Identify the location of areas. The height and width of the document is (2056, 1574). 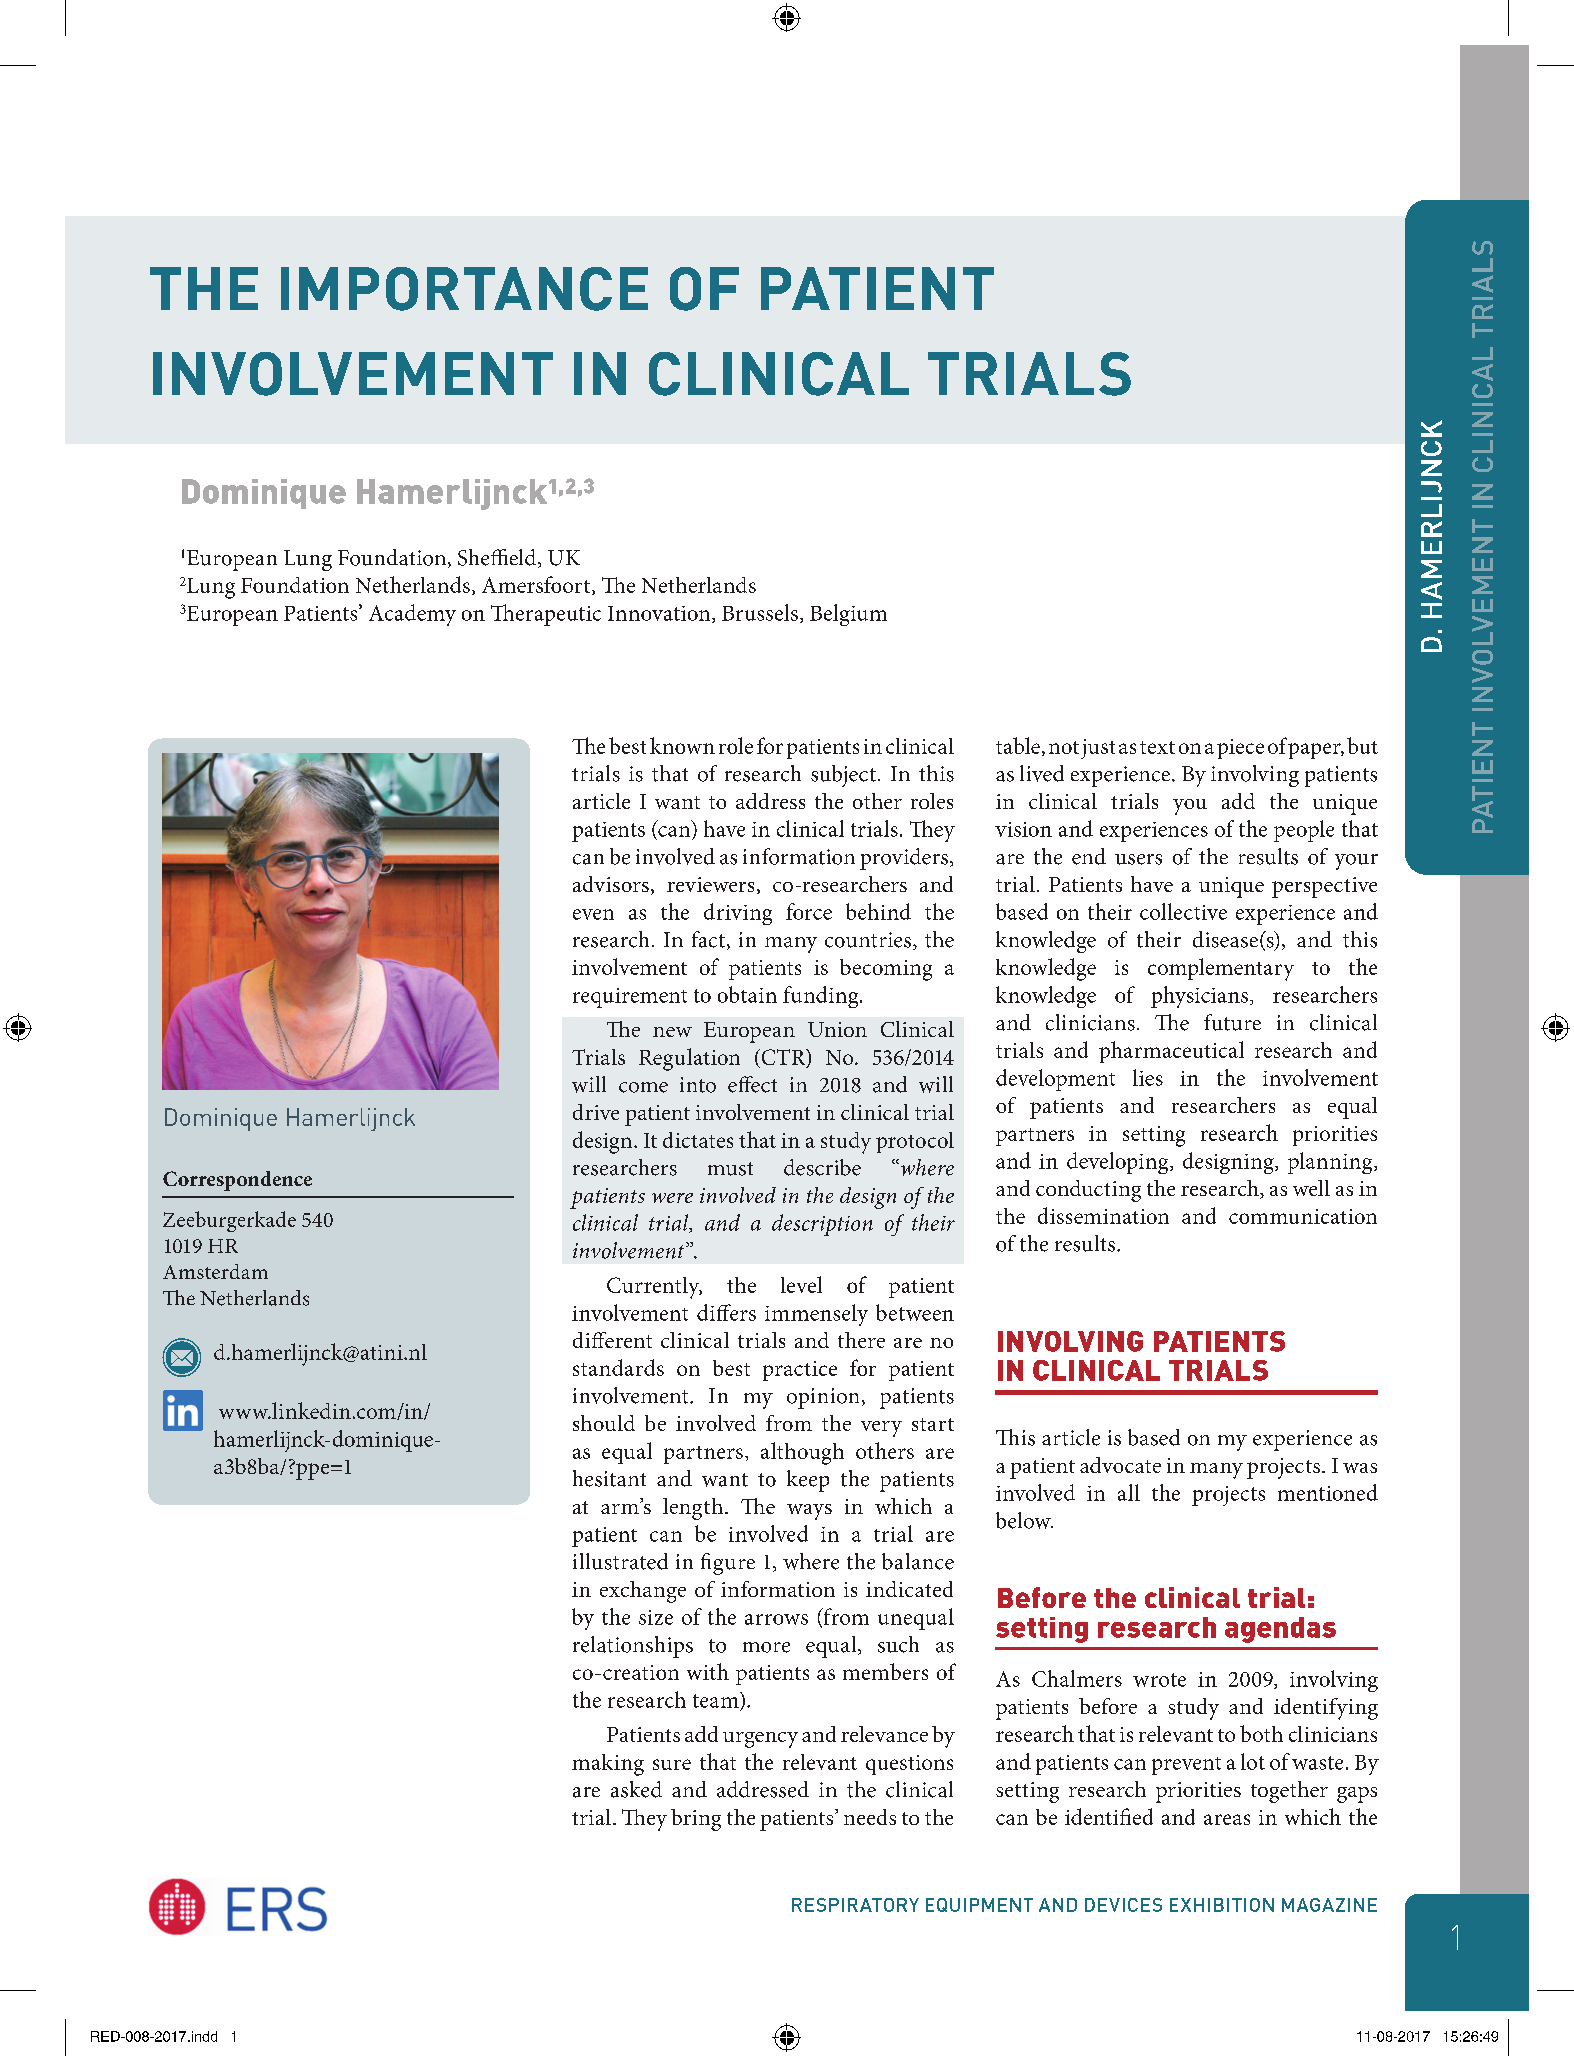
(1227, 1819).
